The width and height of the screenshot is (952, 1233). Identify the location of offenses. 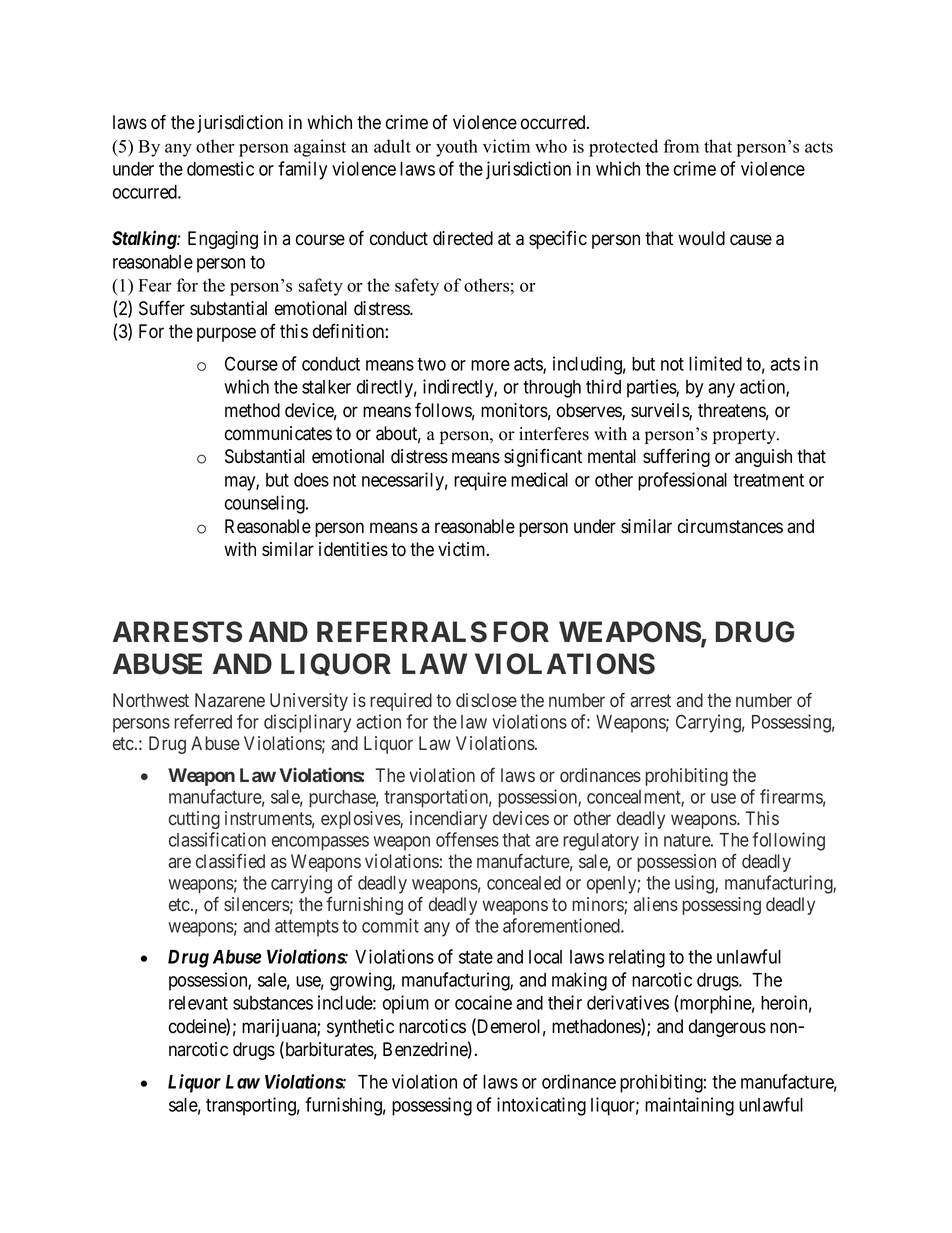
(467, 839).
